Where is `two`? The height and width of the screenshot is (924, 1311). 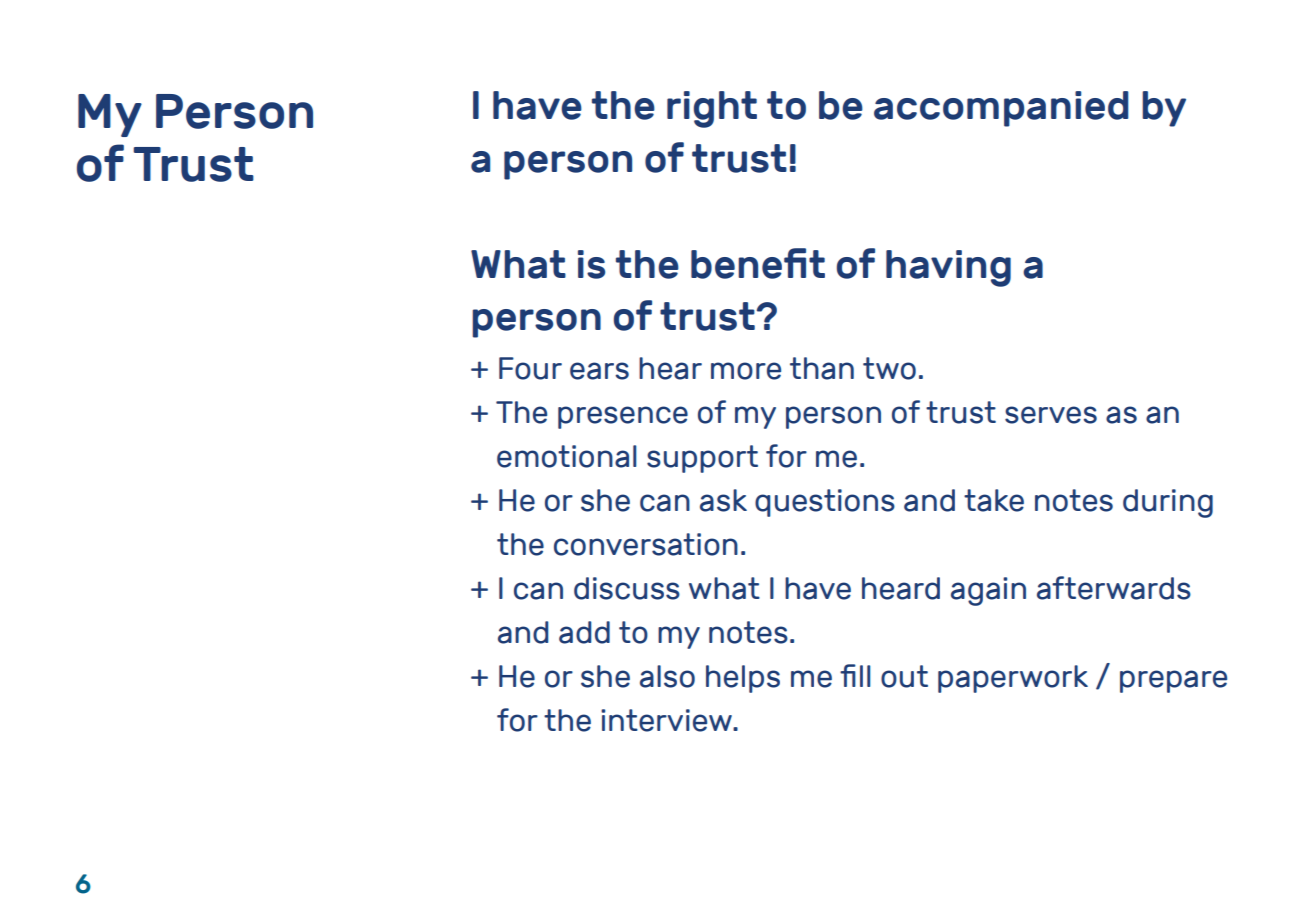 two is located at coordinates (889, 368).
